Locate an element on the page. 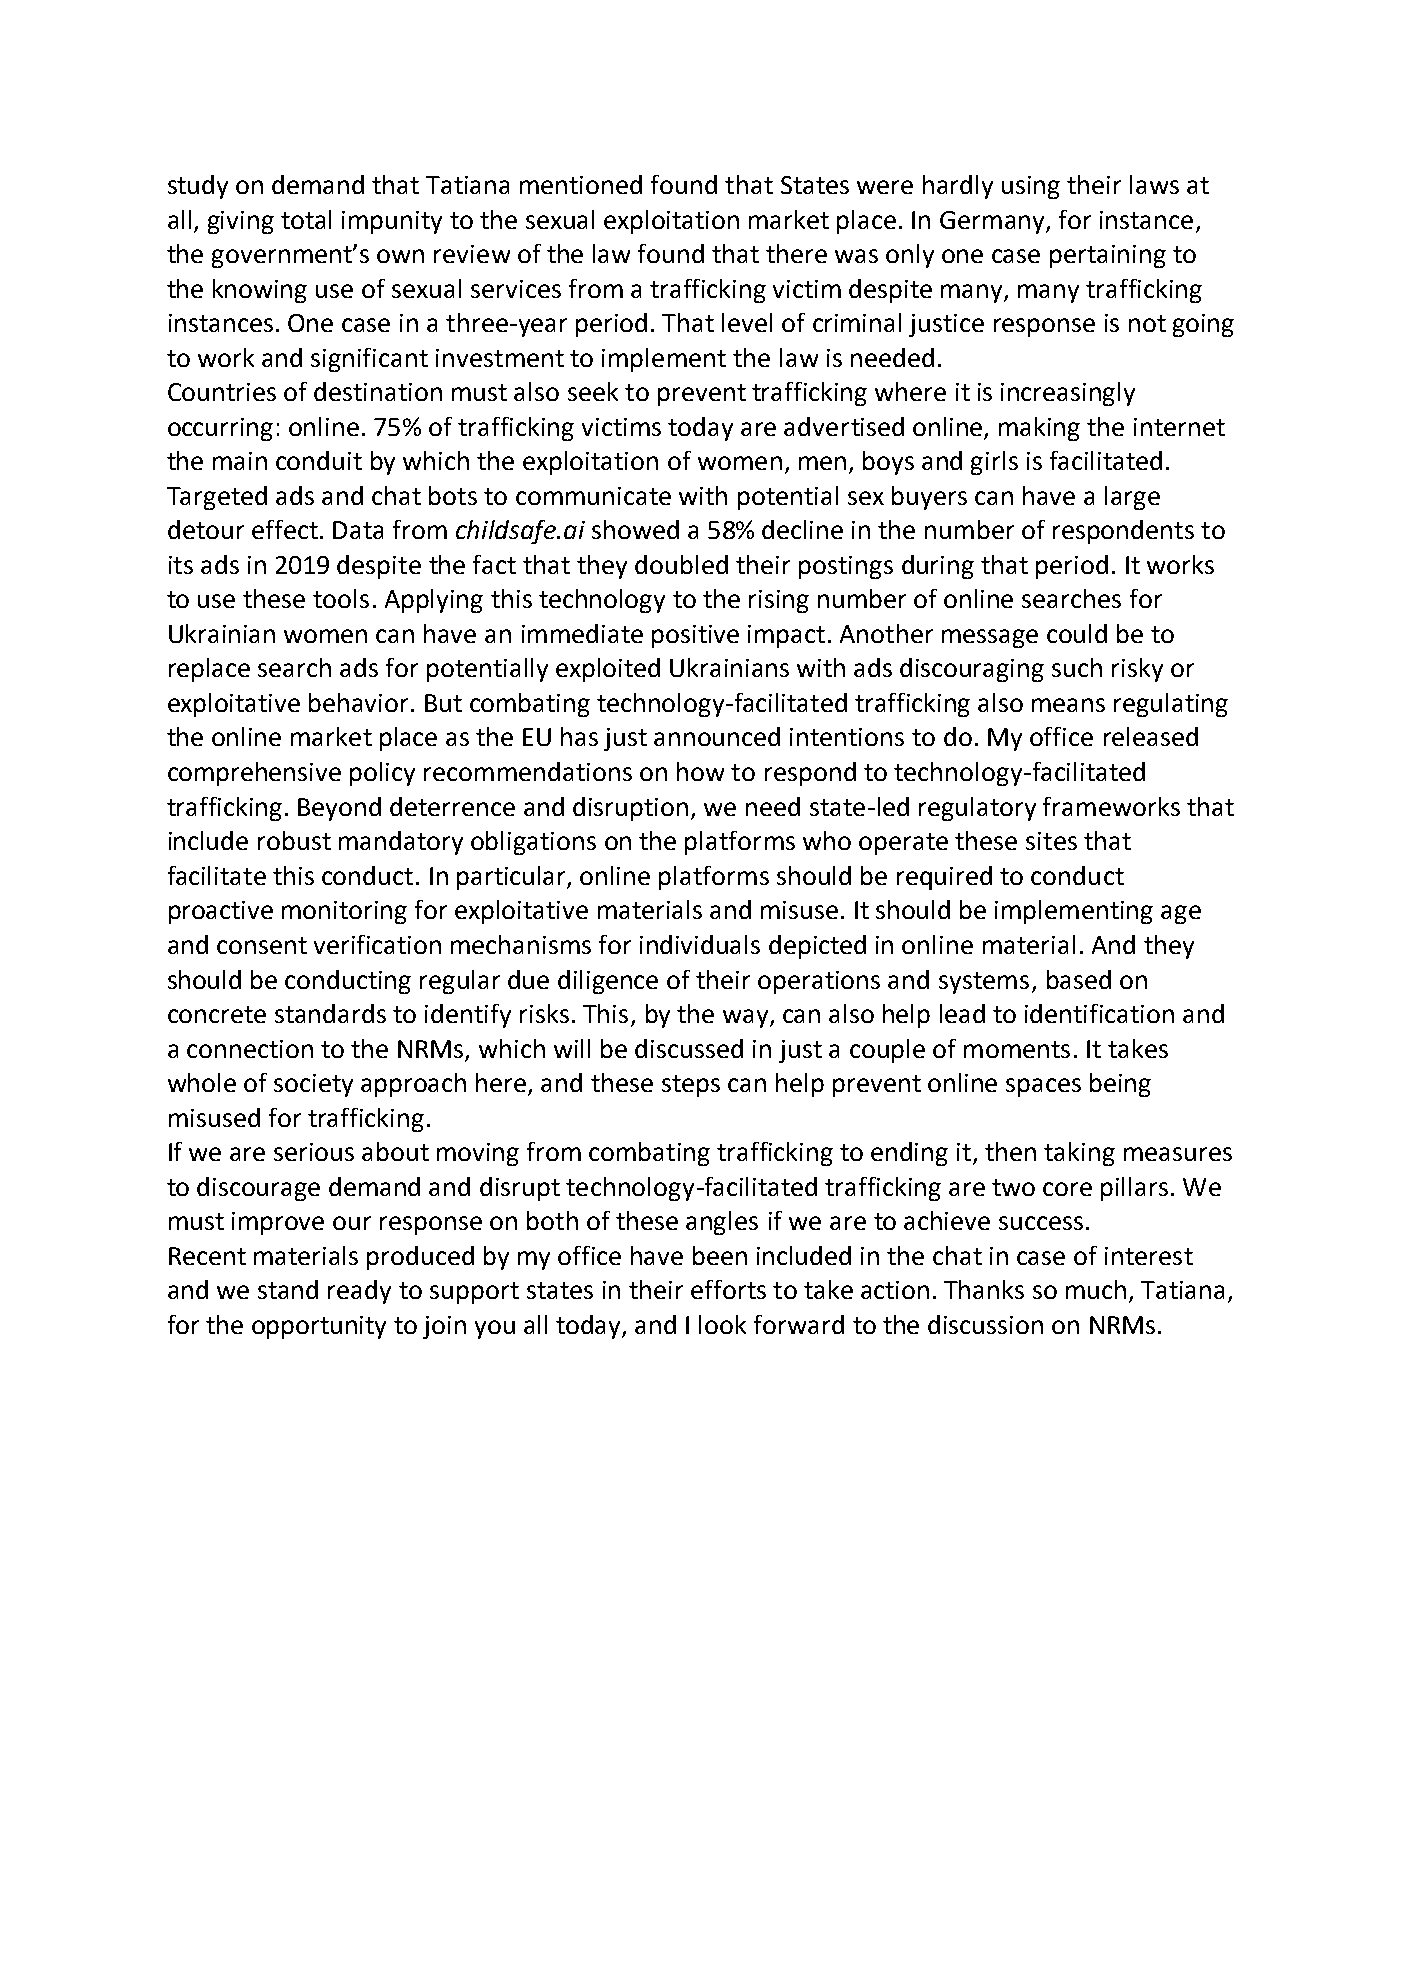  individuals is located at coordinates (700, 944).
